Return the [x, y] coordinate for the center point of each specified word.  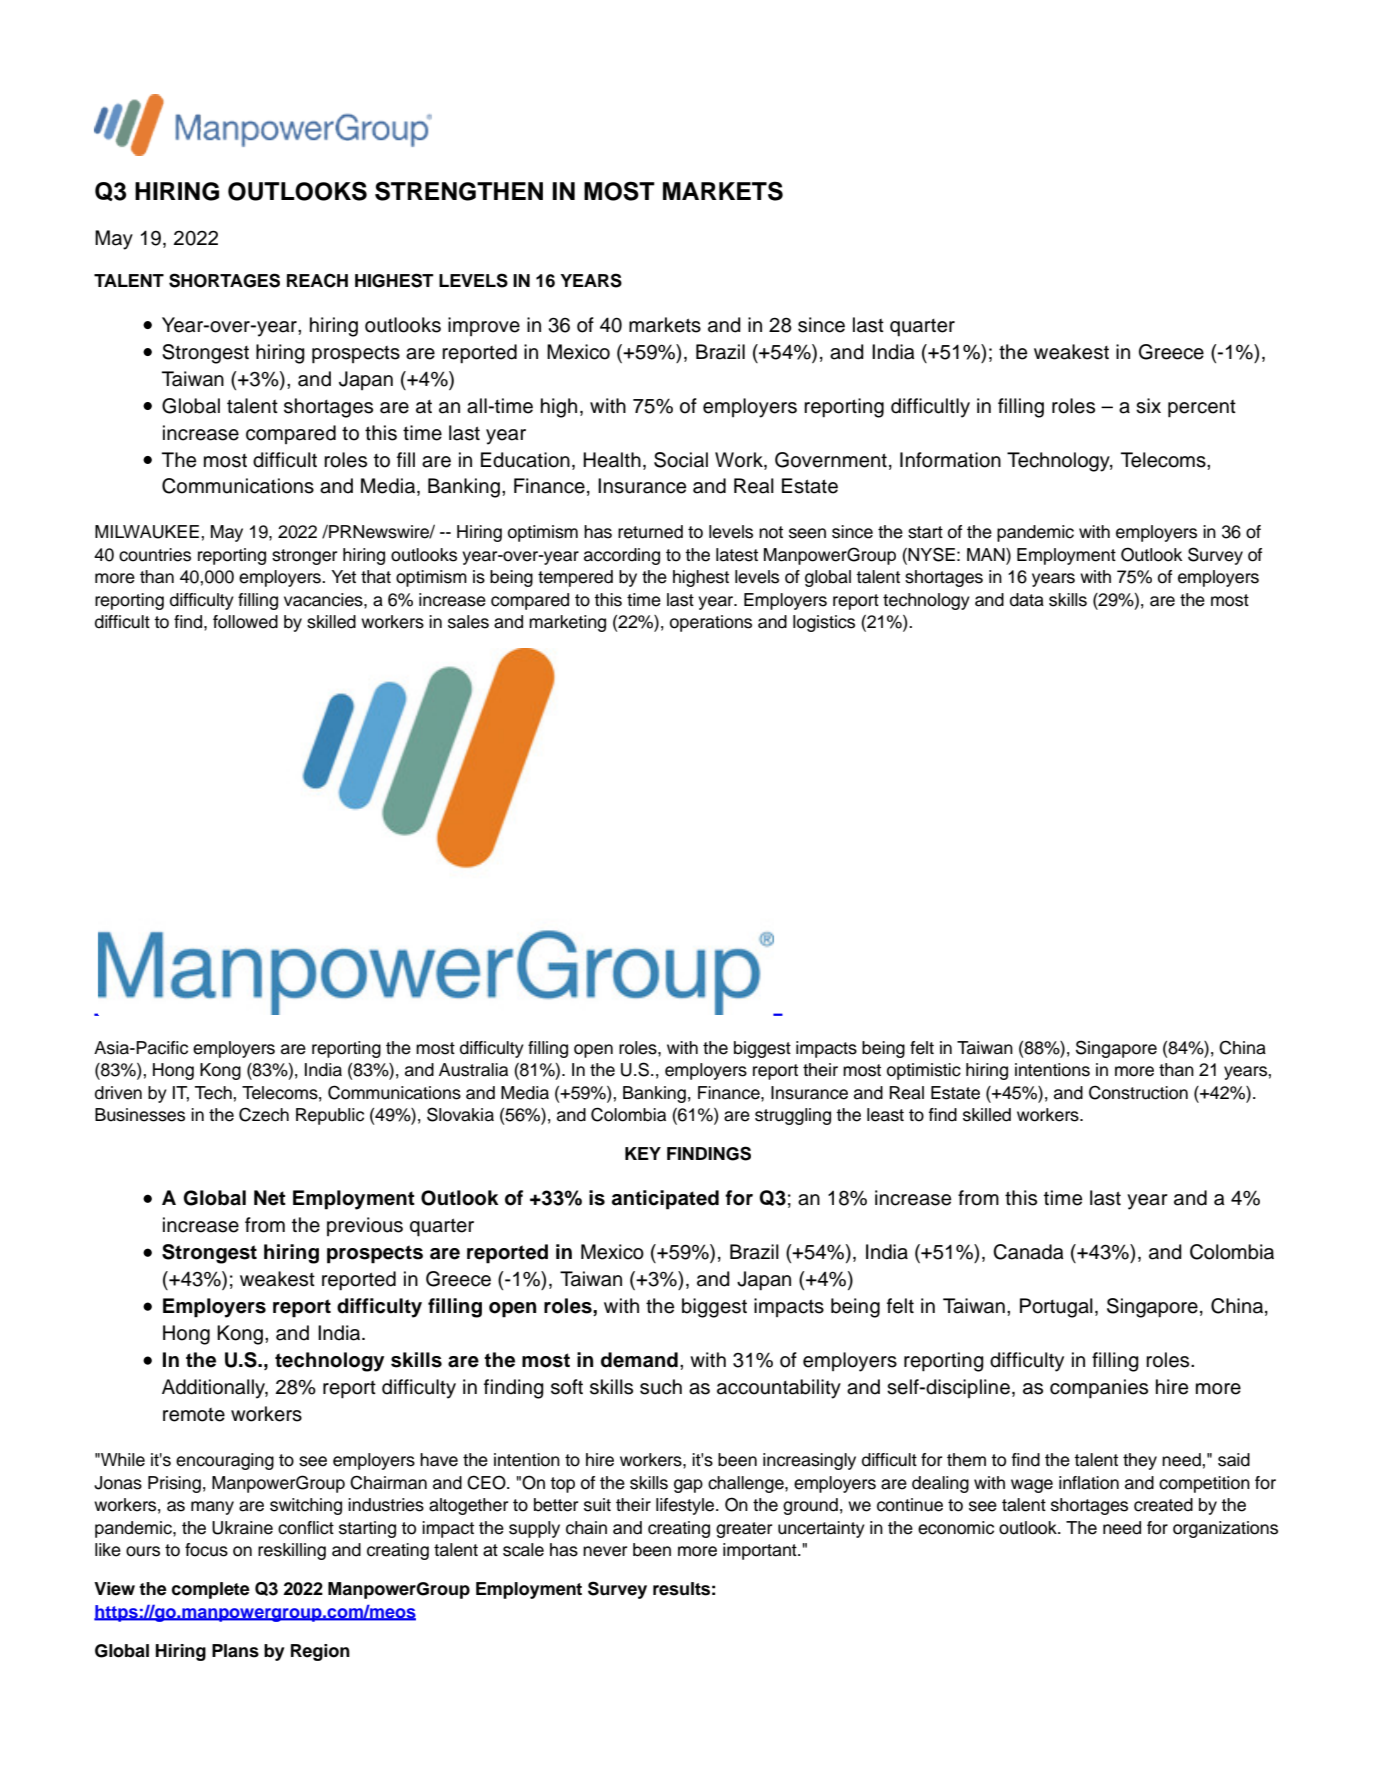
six [1148, 406]
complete [211, 1590]
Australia [473, 1070]
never [605, 1551]
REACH [317, 280]
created [1163, 1505]
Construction [1138, 1092]
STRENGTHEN [459, 191]
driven [118, 1093]
